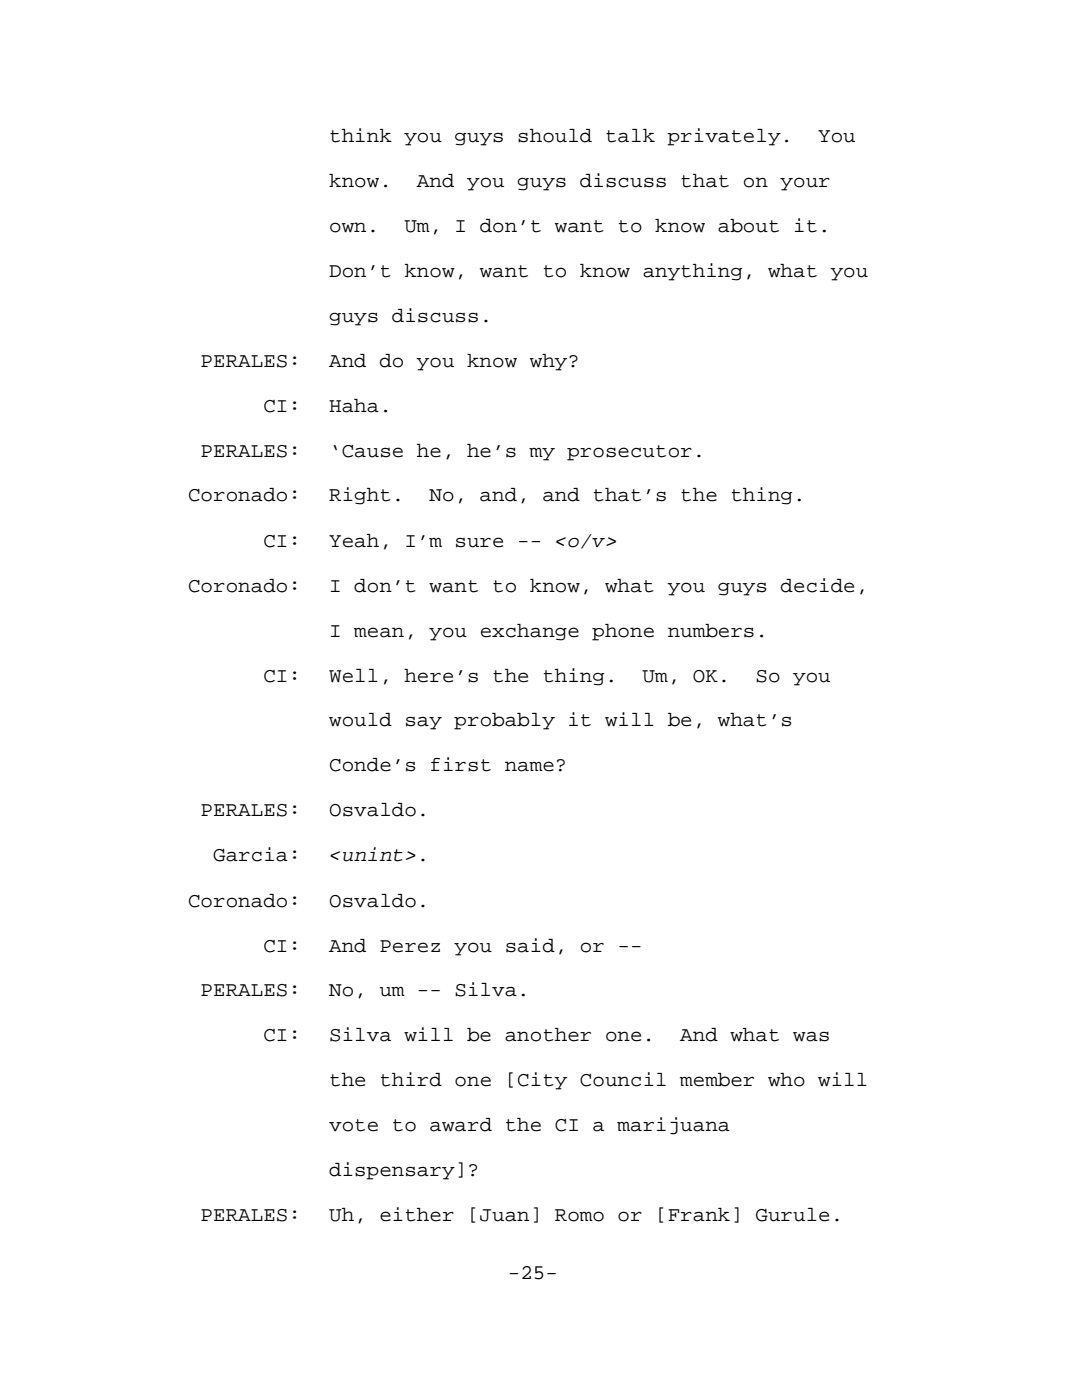 The width and height of the document is (1066, 1379). What do you see at coordinates (410, 946) in the document?
I see `Perez` at bounding box center [410, 946].
